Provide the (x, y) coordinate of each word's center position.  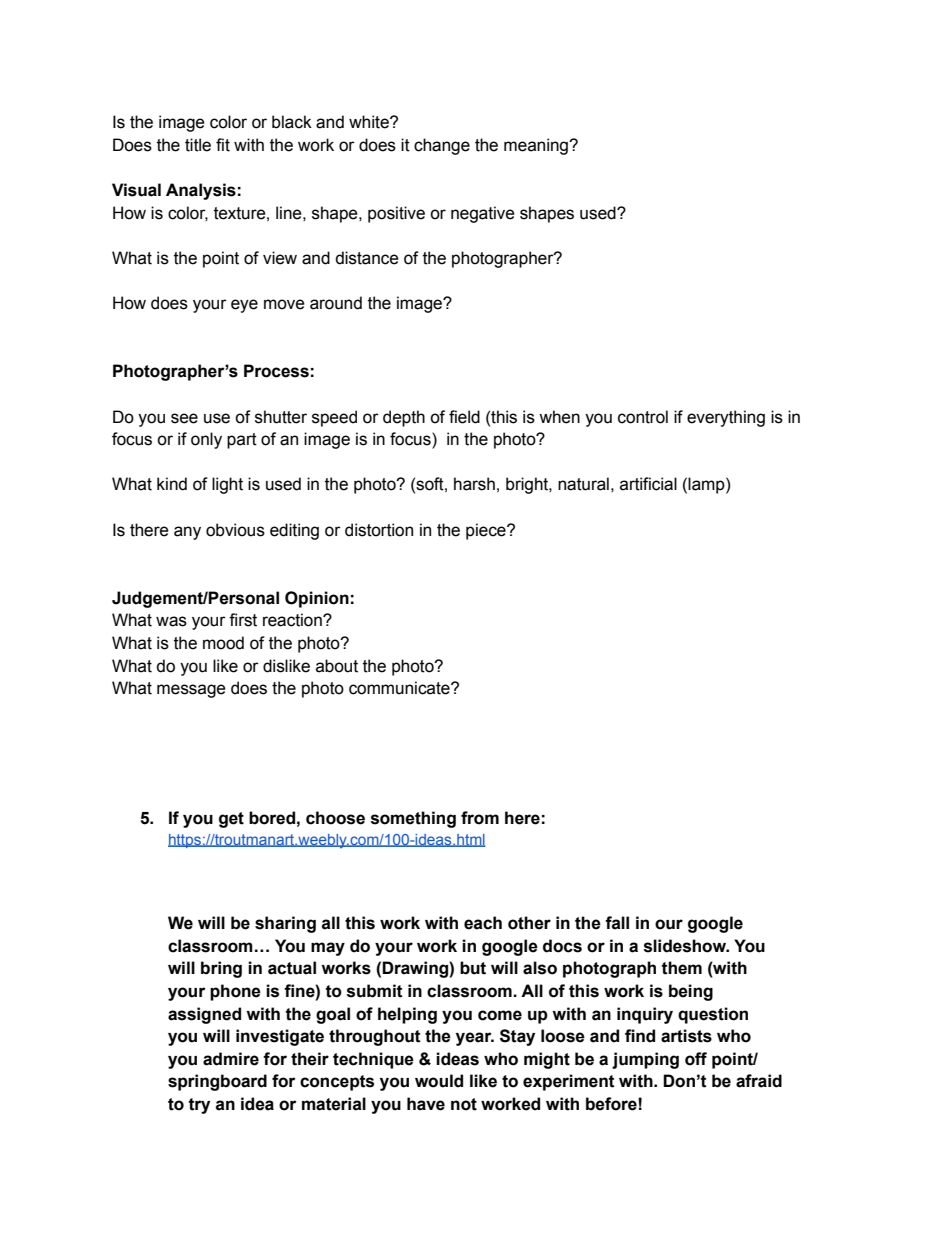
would (439, 1081)
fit (223, 145)
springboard (217, 1082)
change (442, 146)
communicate (400, 688)
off (696, 1059)
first (243, 620)
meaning (537, 146)
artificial (648, 484)
